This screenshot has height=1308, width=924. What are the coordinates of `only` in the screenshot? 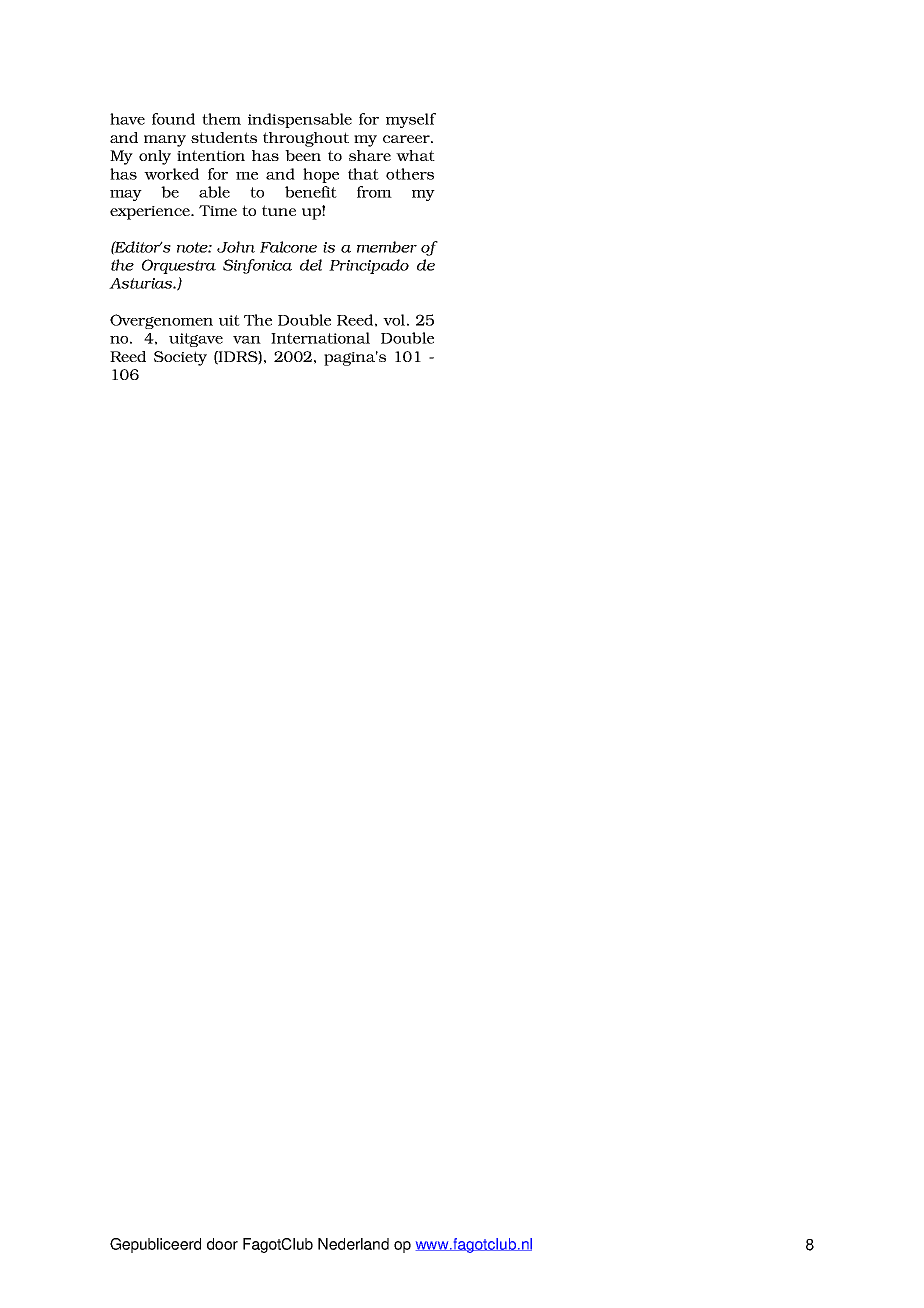 It's located at (155, 157).
